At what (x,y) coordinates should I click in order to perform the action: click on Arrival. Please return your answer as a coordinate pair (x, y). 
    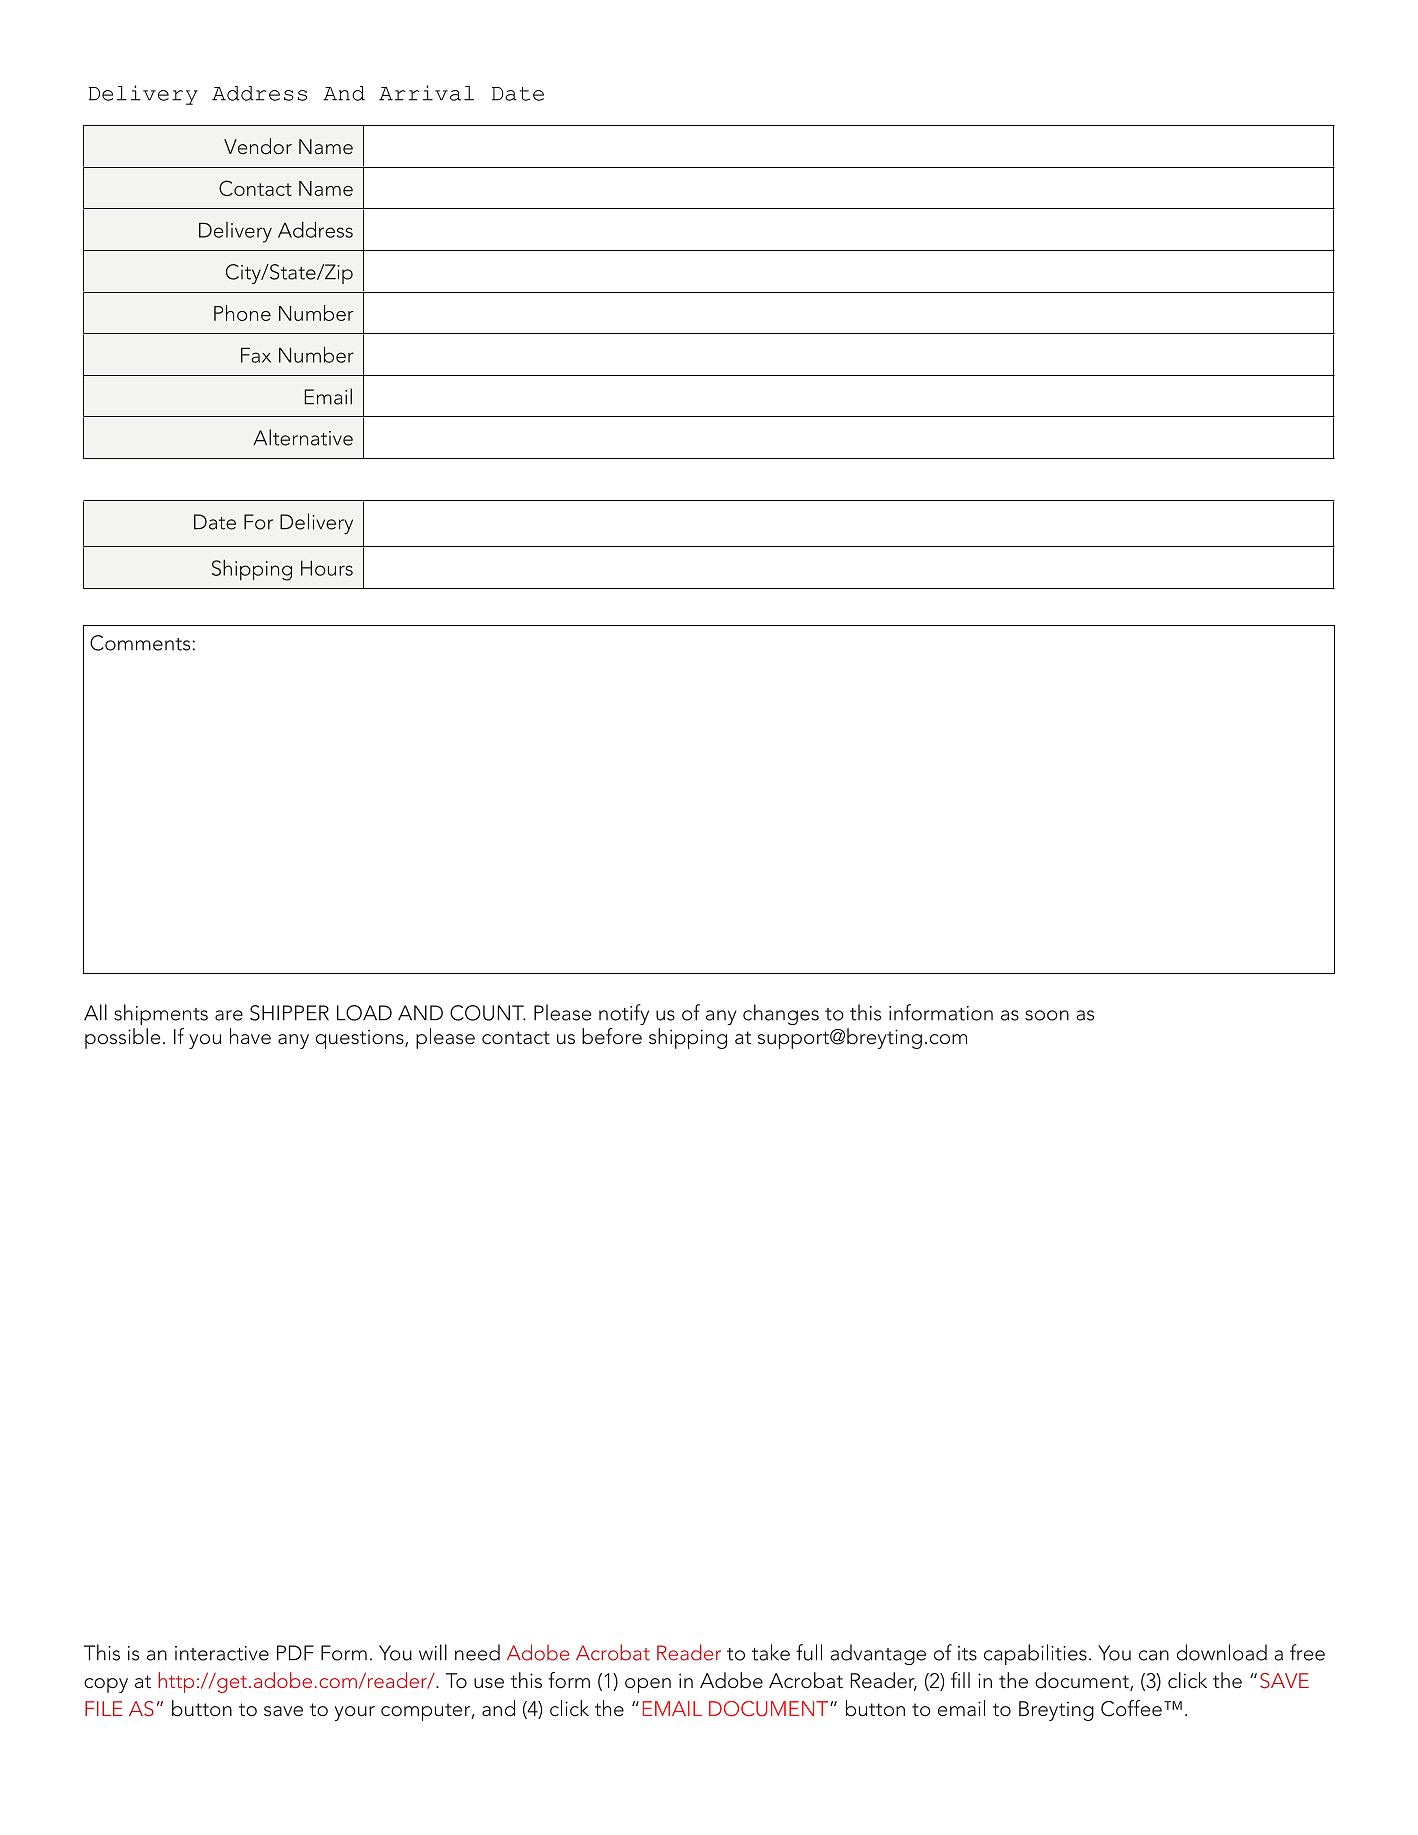
    Looking at the image, I should click on (426, 93).
